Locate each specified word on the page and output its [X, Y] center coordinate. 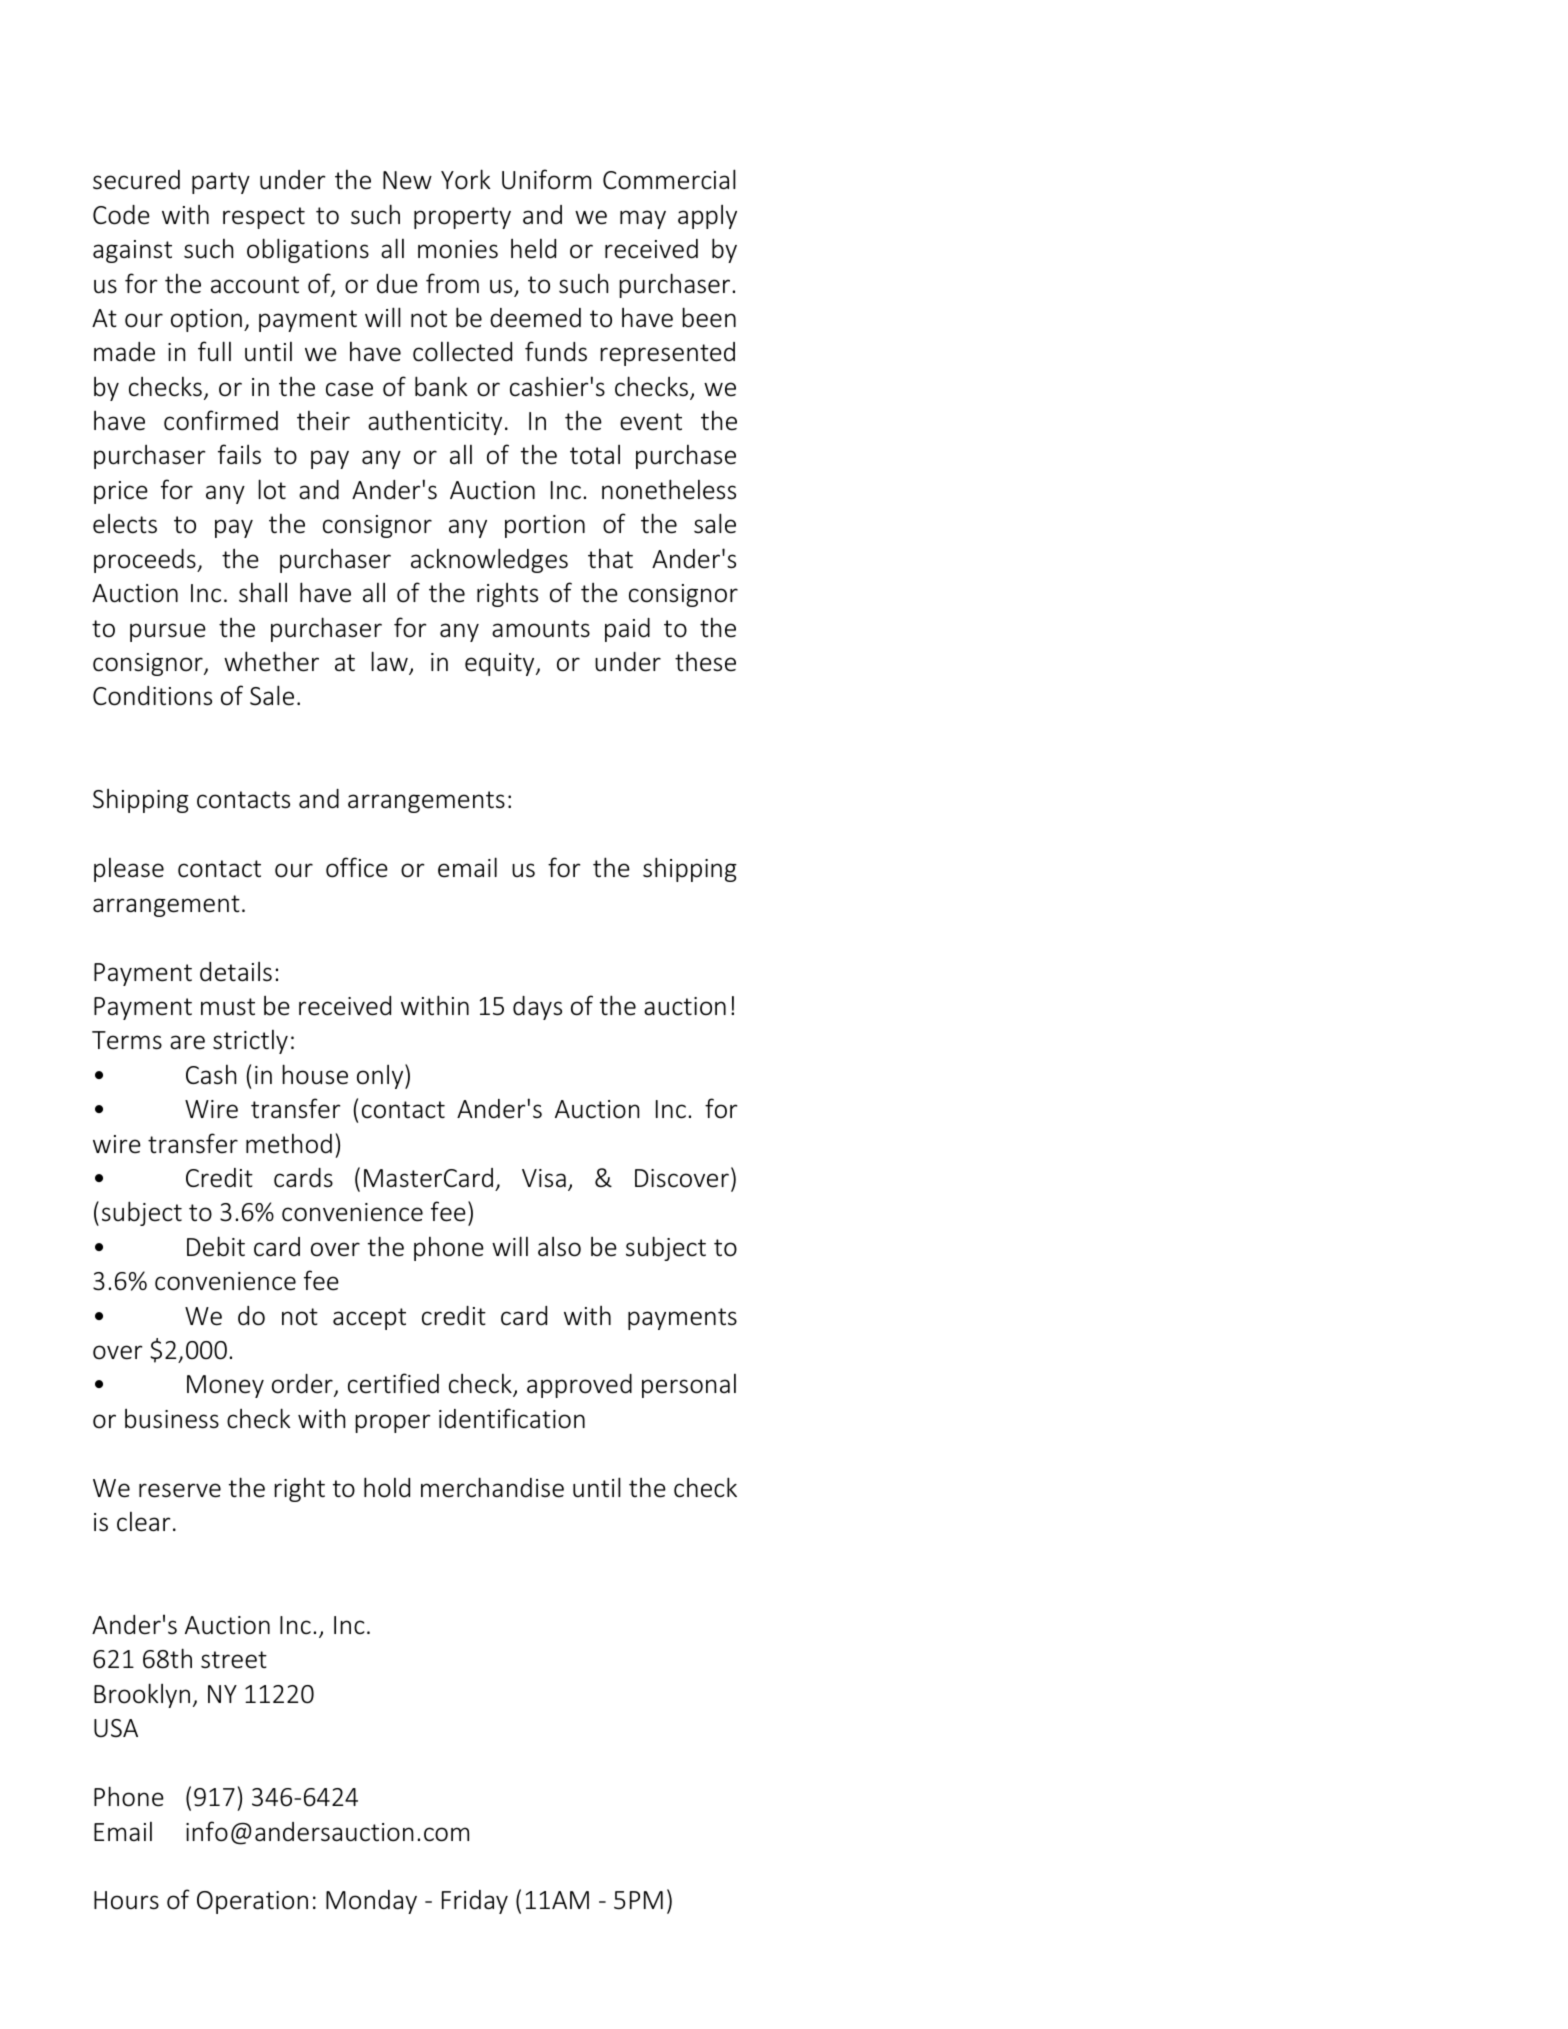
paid [627, 630]
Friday [475, 1902]
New [407, 180]
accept [369, 1319]
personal [689, 1386]
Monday [371, 1902]
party [221, 183]
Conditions [152, 696]
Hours [126, 1900]
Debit [216, 1246]
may [643, 219]
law [390, 662]
